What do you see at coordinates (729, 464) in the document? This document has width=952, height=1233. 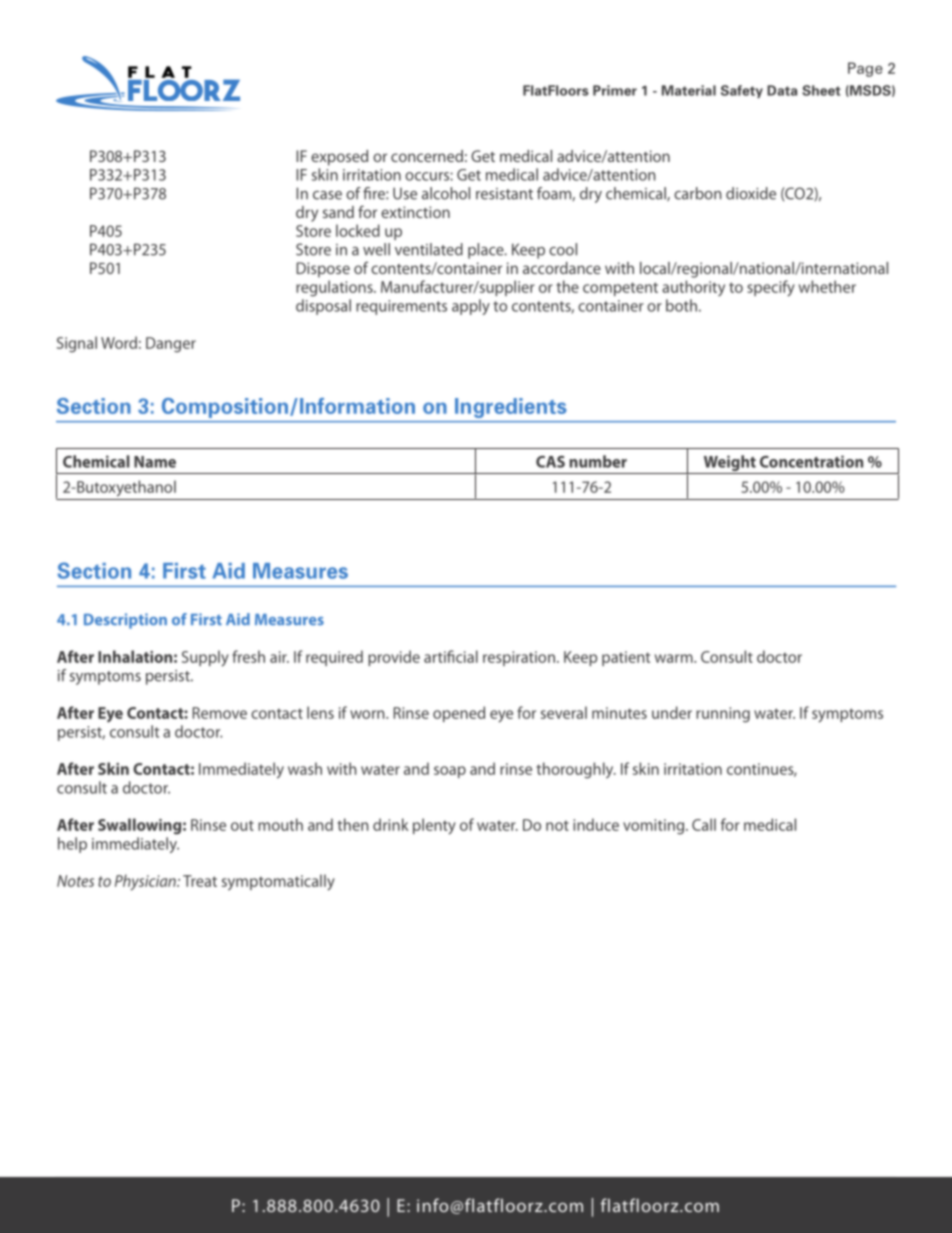 I see `Weight` at bounding box center [729, 464].
